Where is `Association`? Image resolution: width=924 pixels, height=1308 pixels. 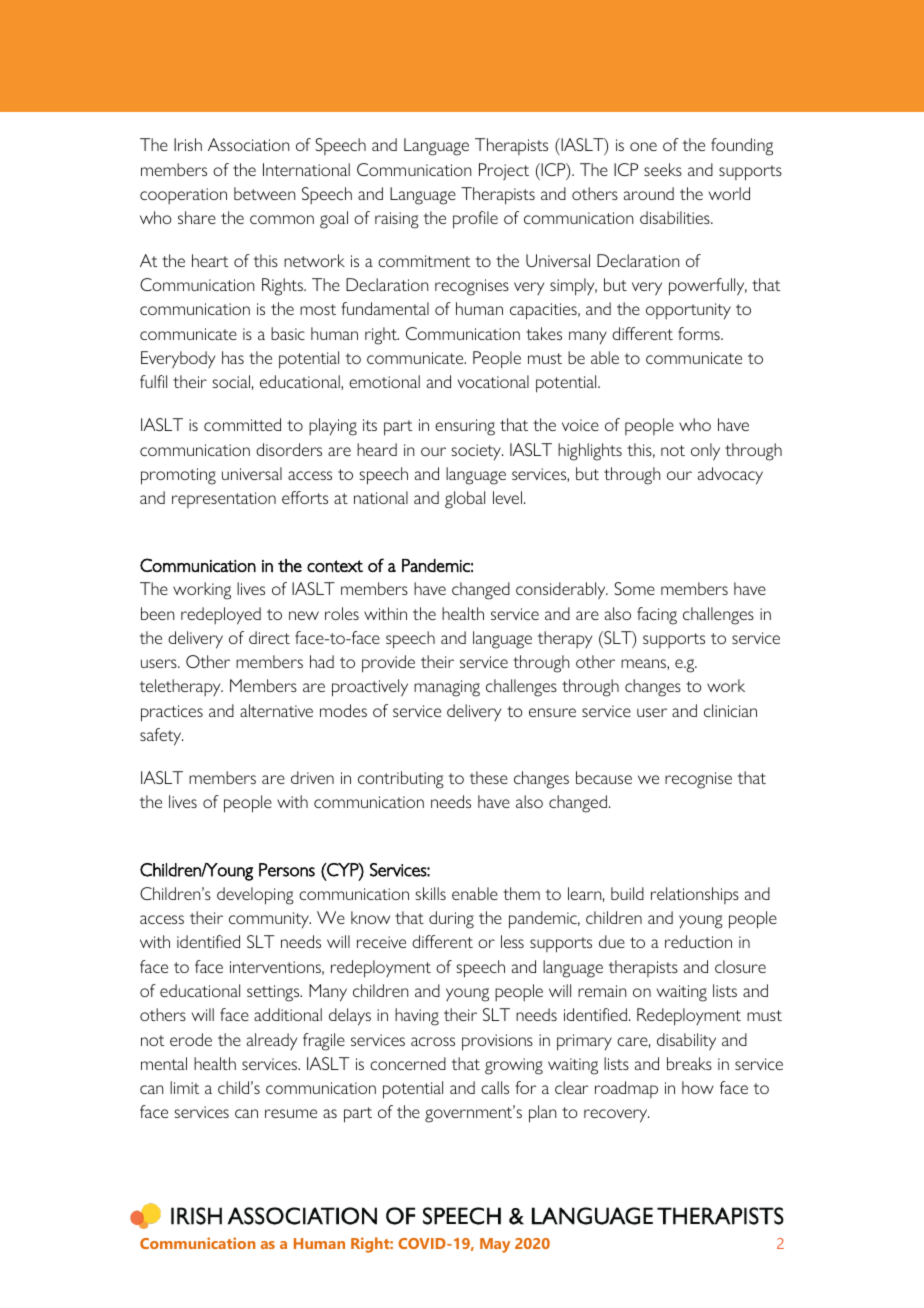
Association is located at coordinates (248, 144).
